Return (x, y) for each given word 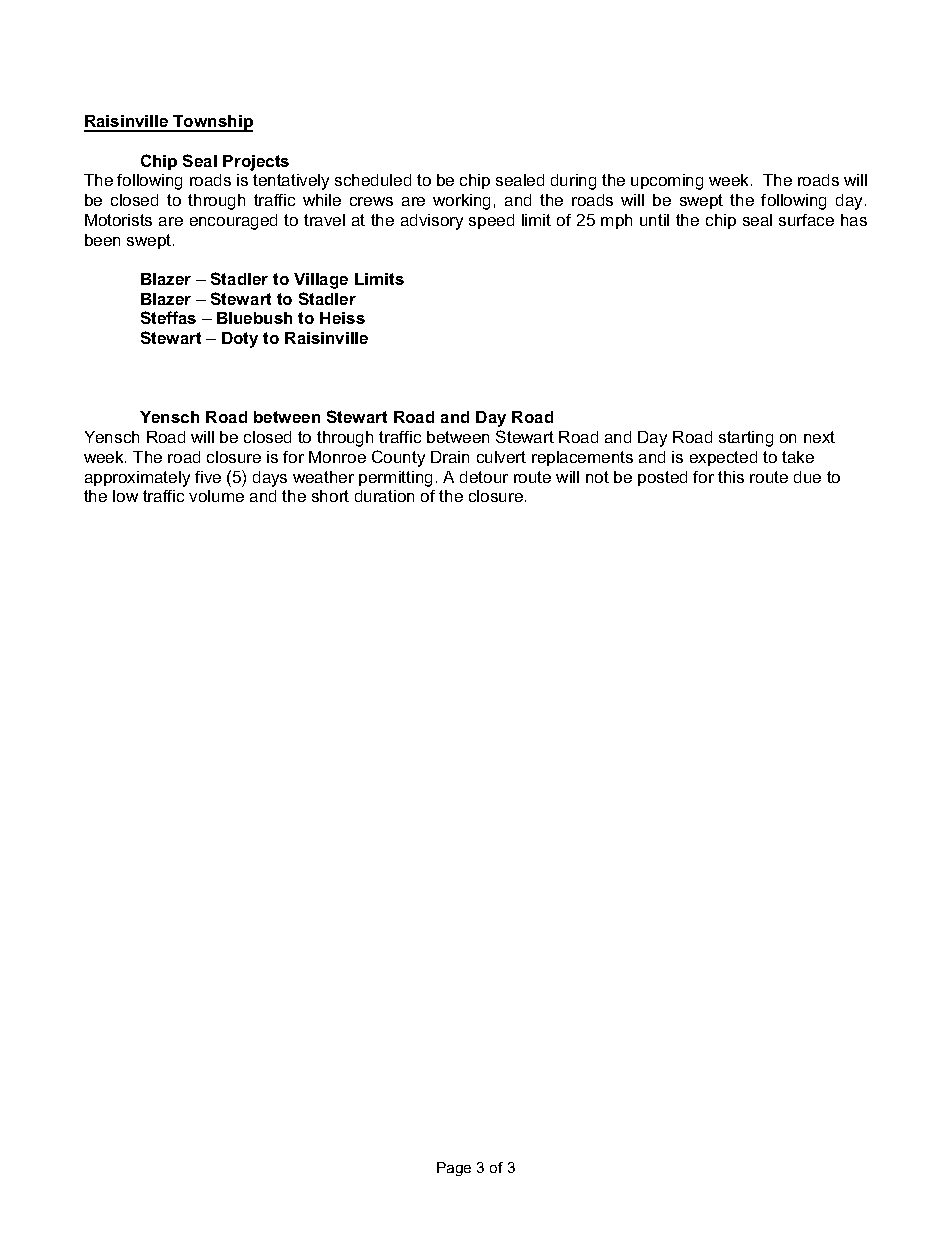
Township (212, 123)
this (731, 477)
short (330, 496)
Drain (450, 457)
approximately (137, 479)
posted (662, 478)
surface (806, 220)
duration (384, 496)
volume (216, 496)
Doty (240, 340)
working (461, 202)
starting (746, 439)
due (807, 477)
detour (484, 477)
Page (454, 1169)
